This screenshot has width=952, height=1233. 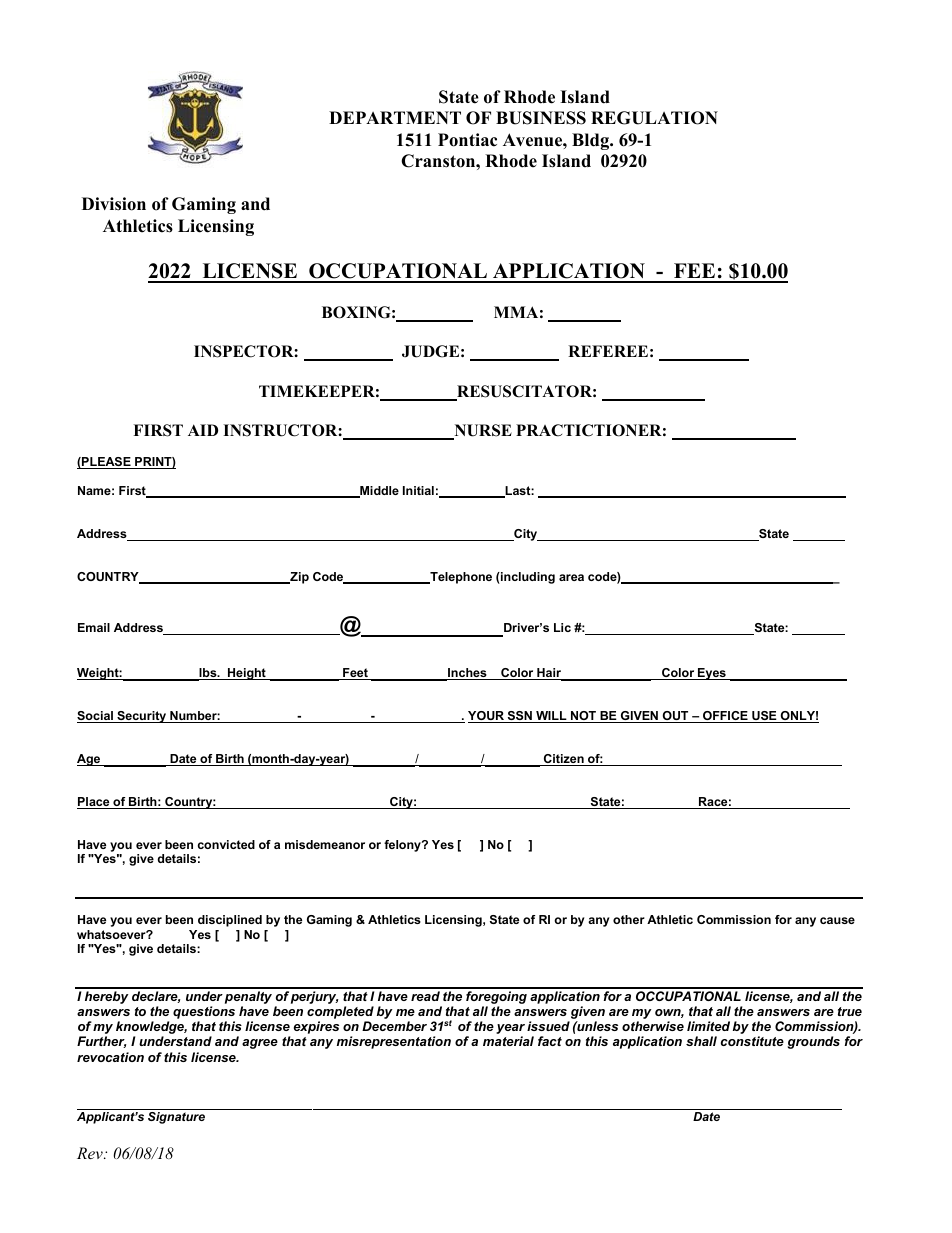 I want to click on Email, so click(x=94, y=627).
